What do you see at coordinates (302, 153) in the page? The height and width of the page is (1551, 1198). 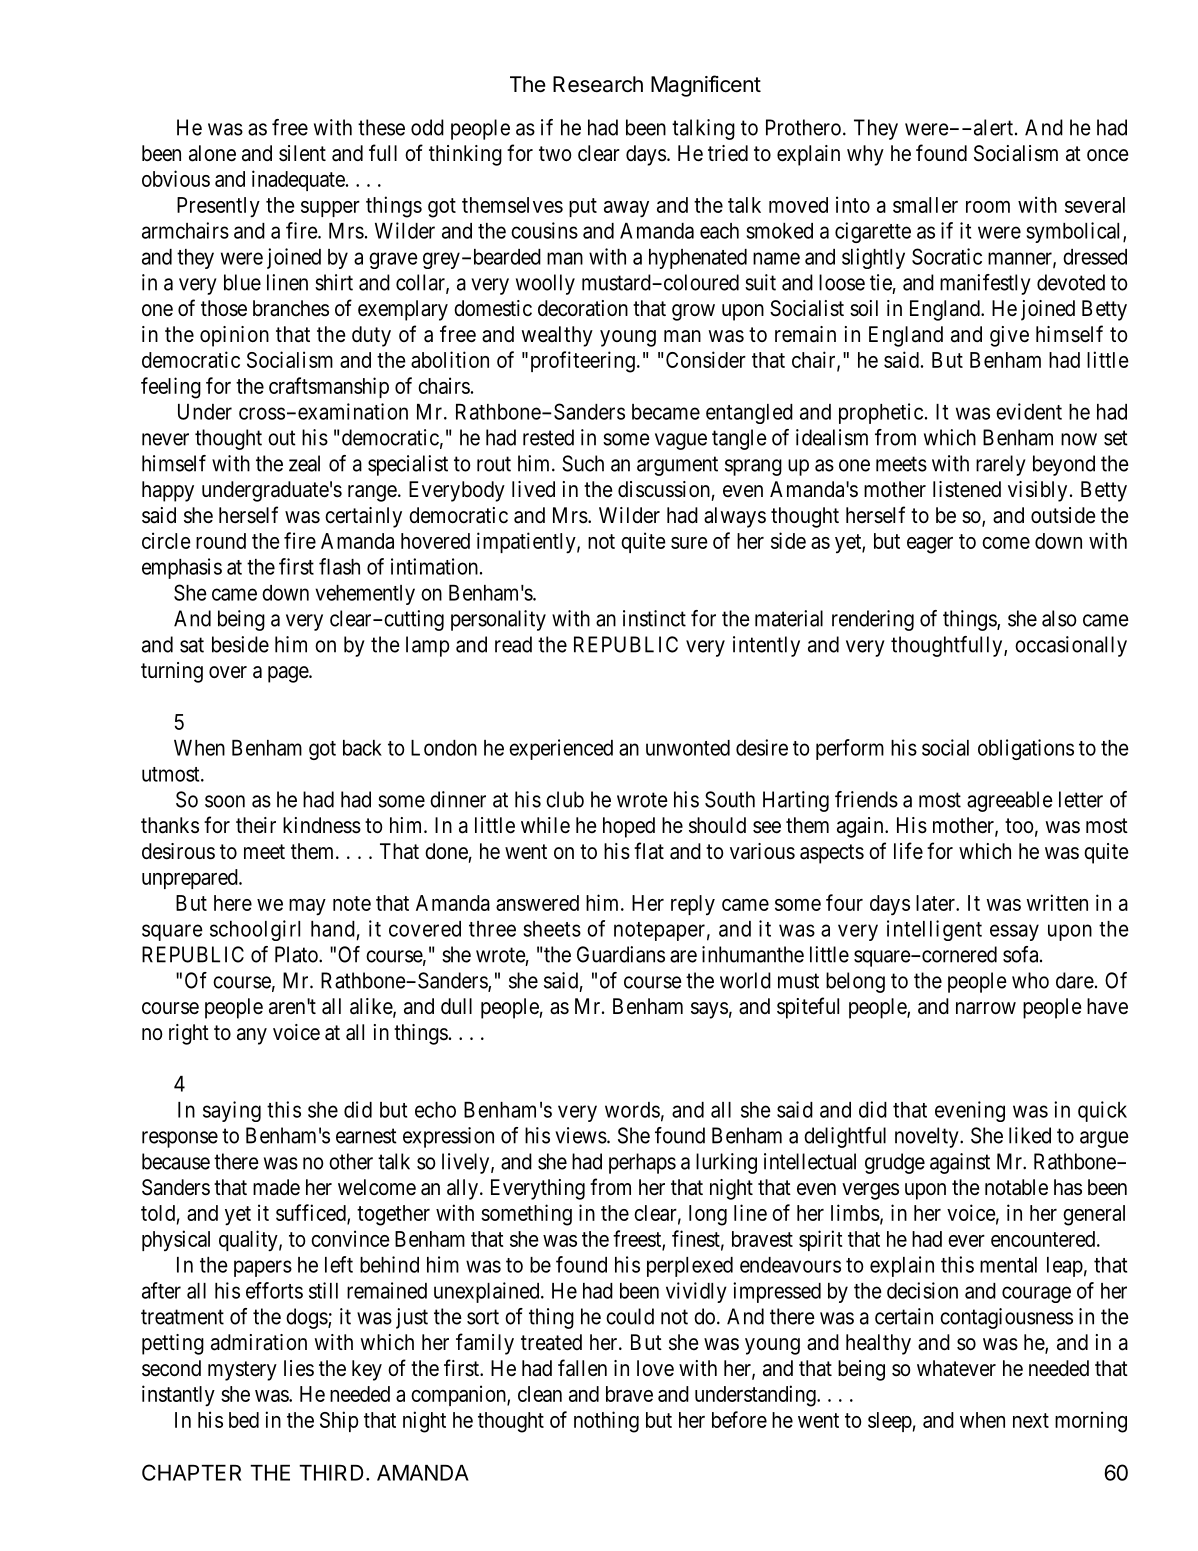 I see `silent` at bounding box center [302, 153].
